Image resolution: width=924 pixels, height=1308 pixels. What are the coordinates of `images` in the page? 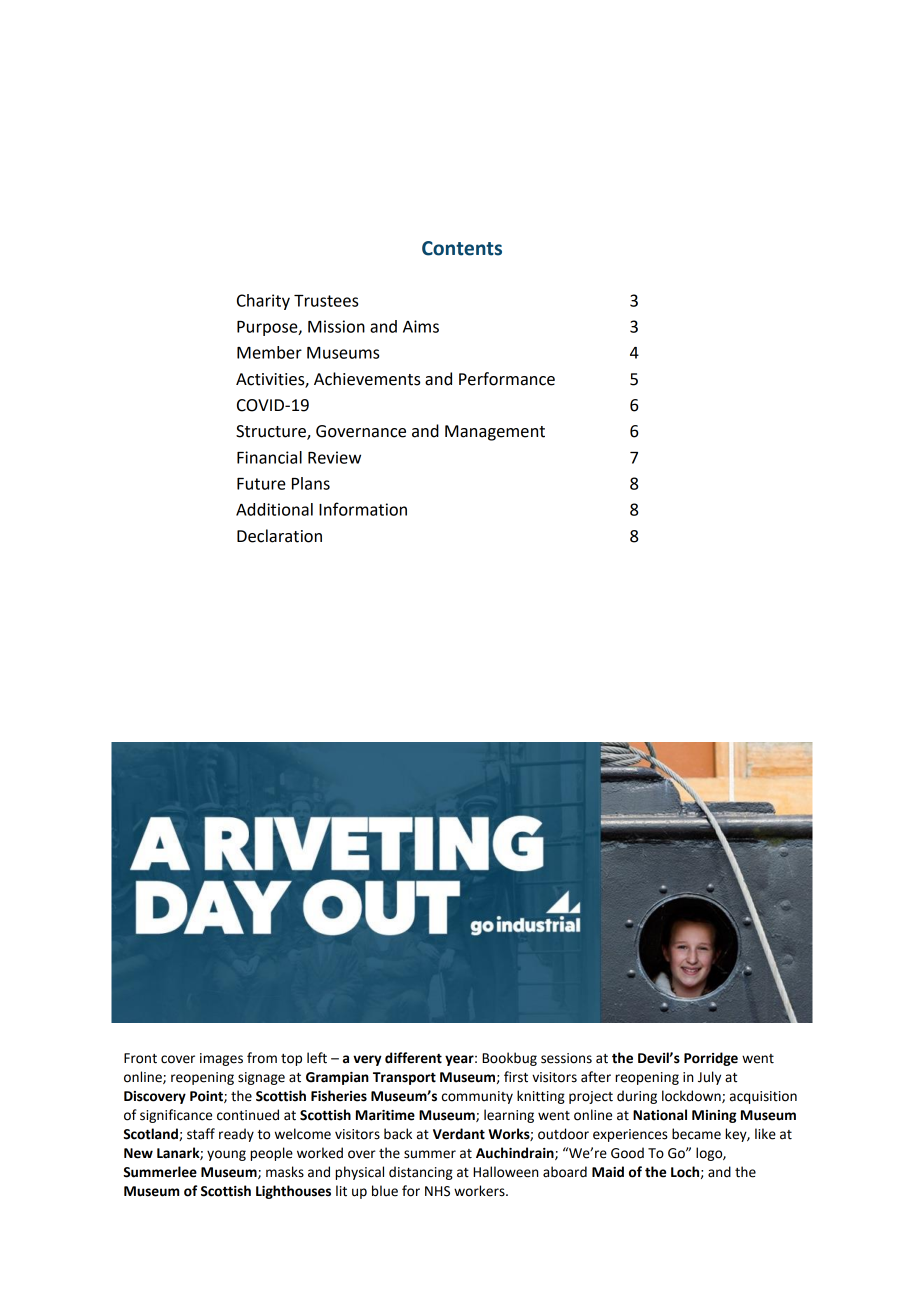 It's located at (221, 1059).
